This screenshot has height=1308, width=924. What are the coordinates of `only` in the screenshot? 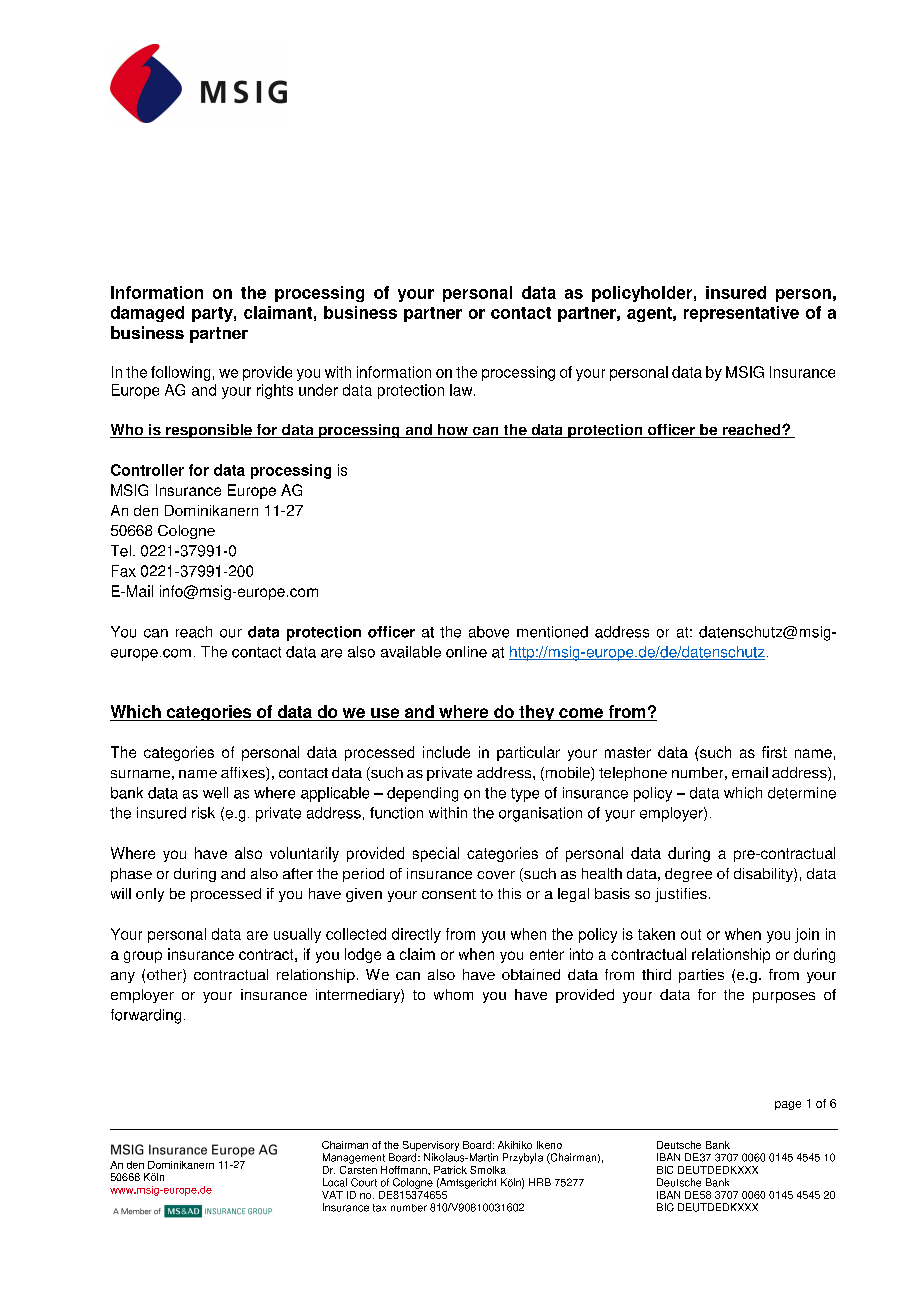 It's located at (150, 895).
